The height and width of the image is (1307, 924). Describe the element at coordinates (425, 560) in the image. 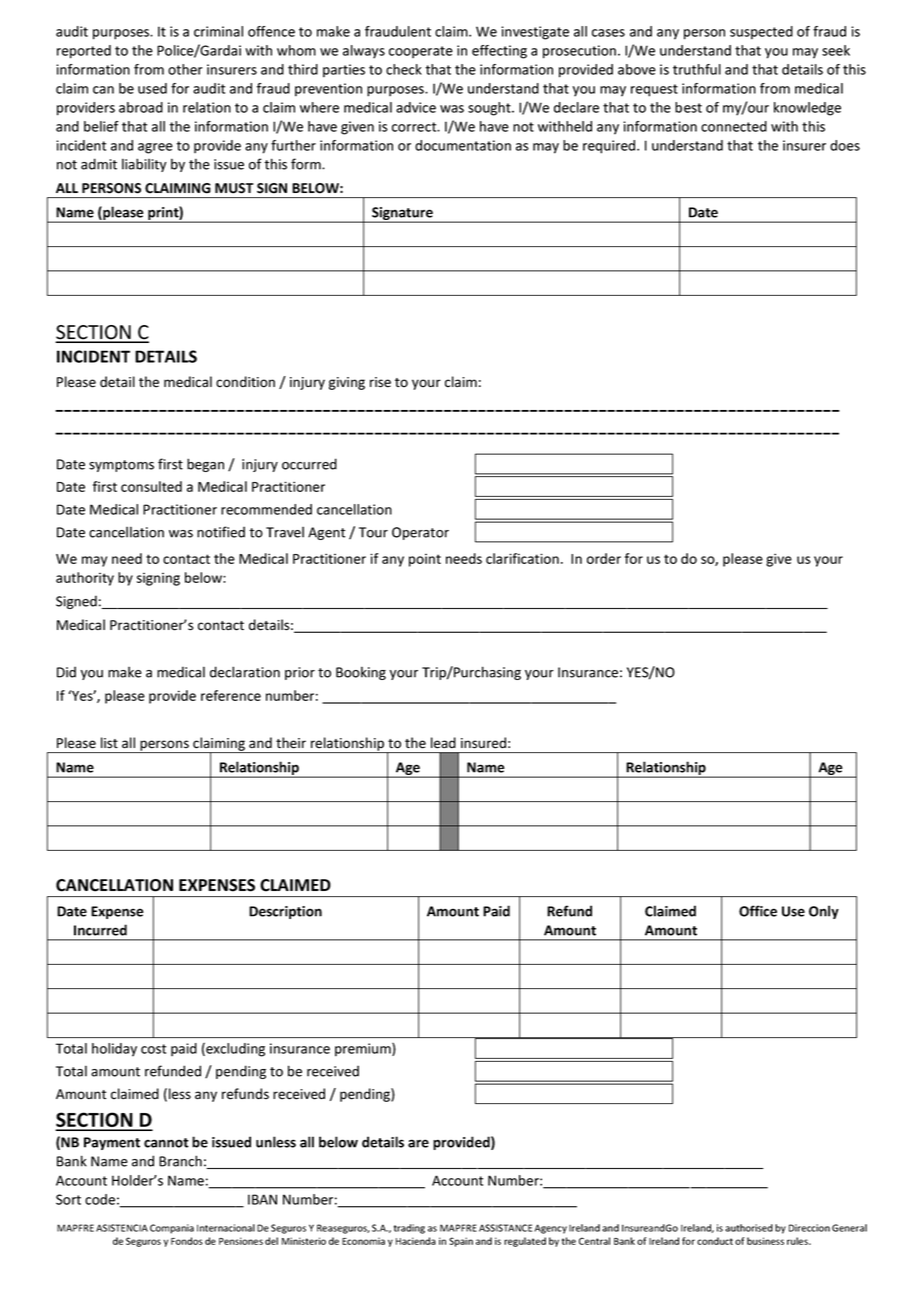

I see `point` at that location.
